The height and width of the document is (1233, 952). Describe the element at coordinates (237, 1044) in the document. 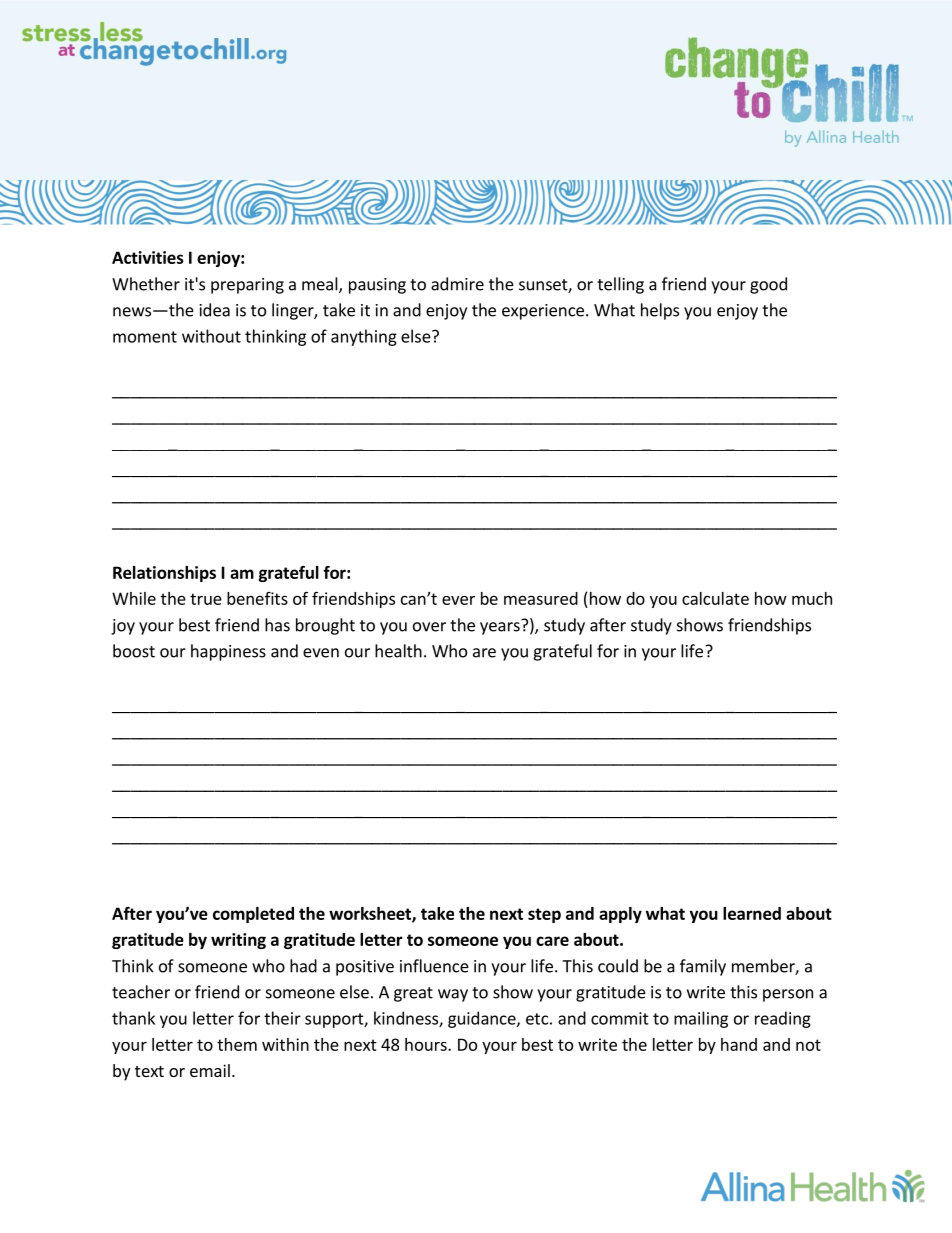

I see `them` at that location.
